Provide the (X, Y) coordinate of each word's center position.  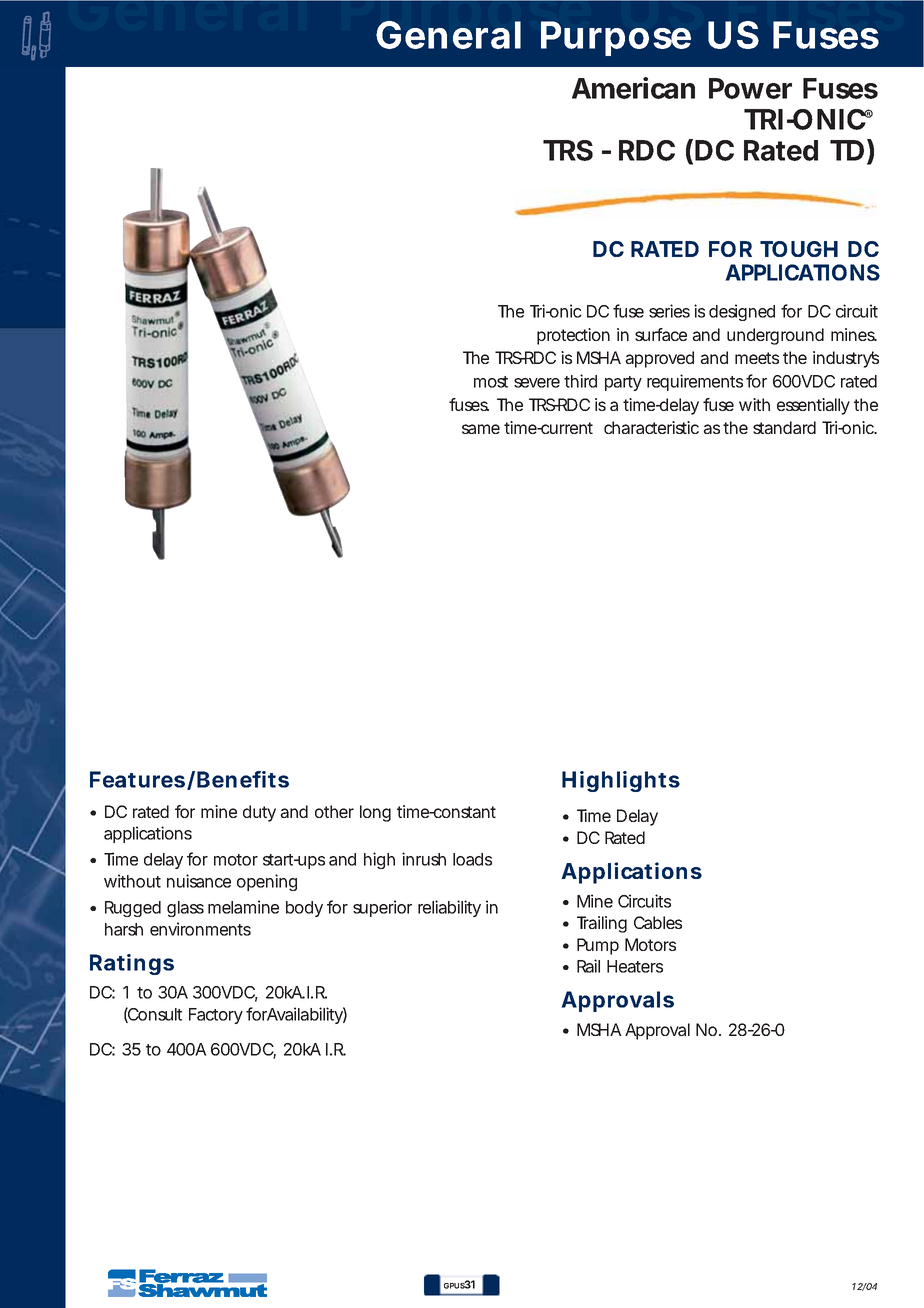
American (633, 88)
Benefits (243, 779)
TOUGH (799, 249)
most (491, 382)
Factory (216, 1016)
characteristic (651, 427)
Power (750, 88)
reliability (449, 908)
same (481, 429)
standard (784, 427)
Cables (658, 922)
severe (537, 383)
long (375, 813)
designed (742, 312)
